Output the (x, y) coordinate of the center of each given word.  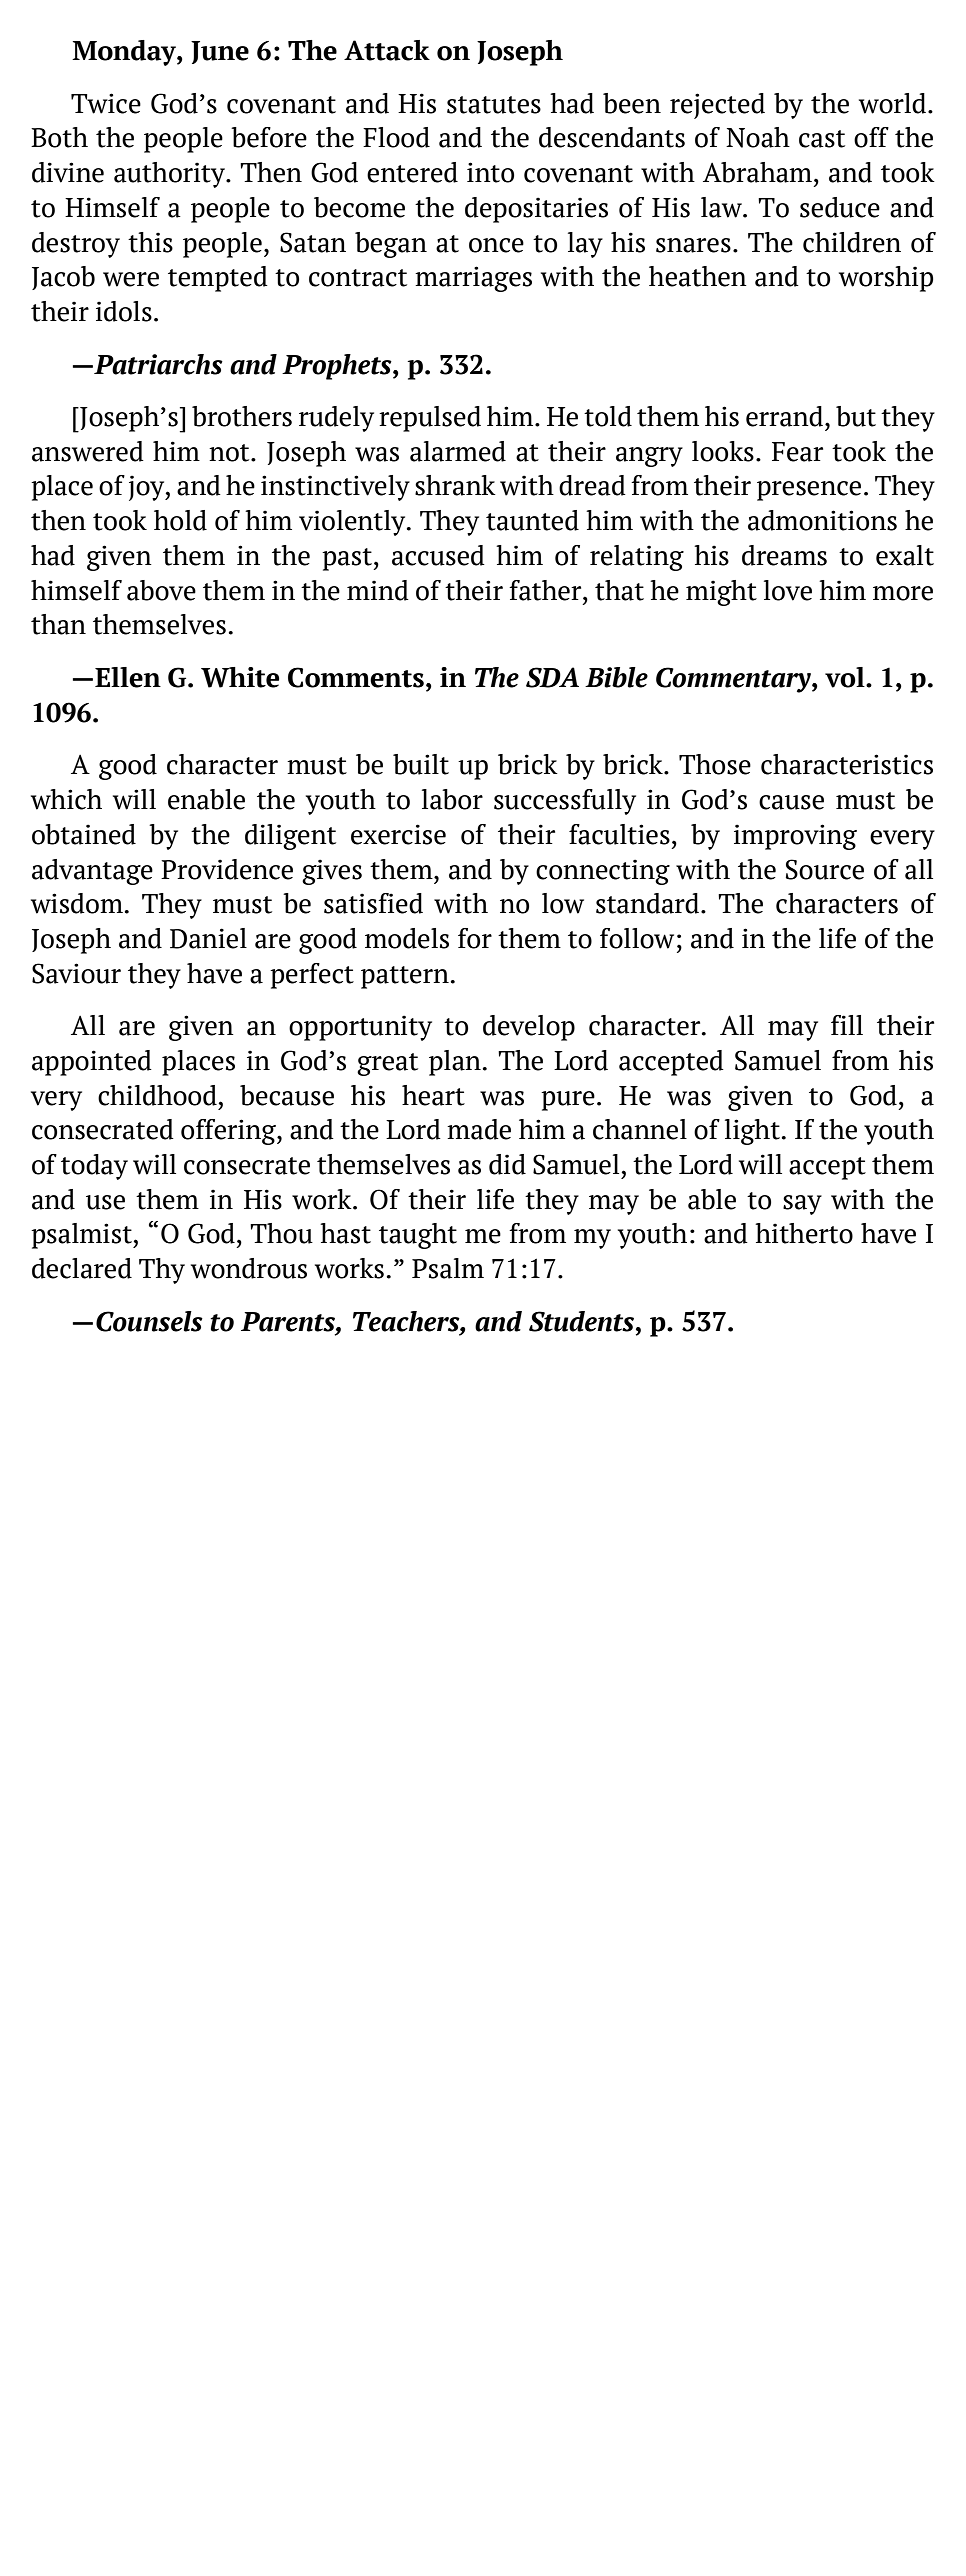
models (407, 938)
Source (825, 869)
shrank (455, 485)
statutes (494, 105)
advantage (92, 872)
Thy (162, 1271)
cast (822, 139)
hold (180, 520)
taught (418, 1236)
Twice (106, 103)
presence (809, 491)
